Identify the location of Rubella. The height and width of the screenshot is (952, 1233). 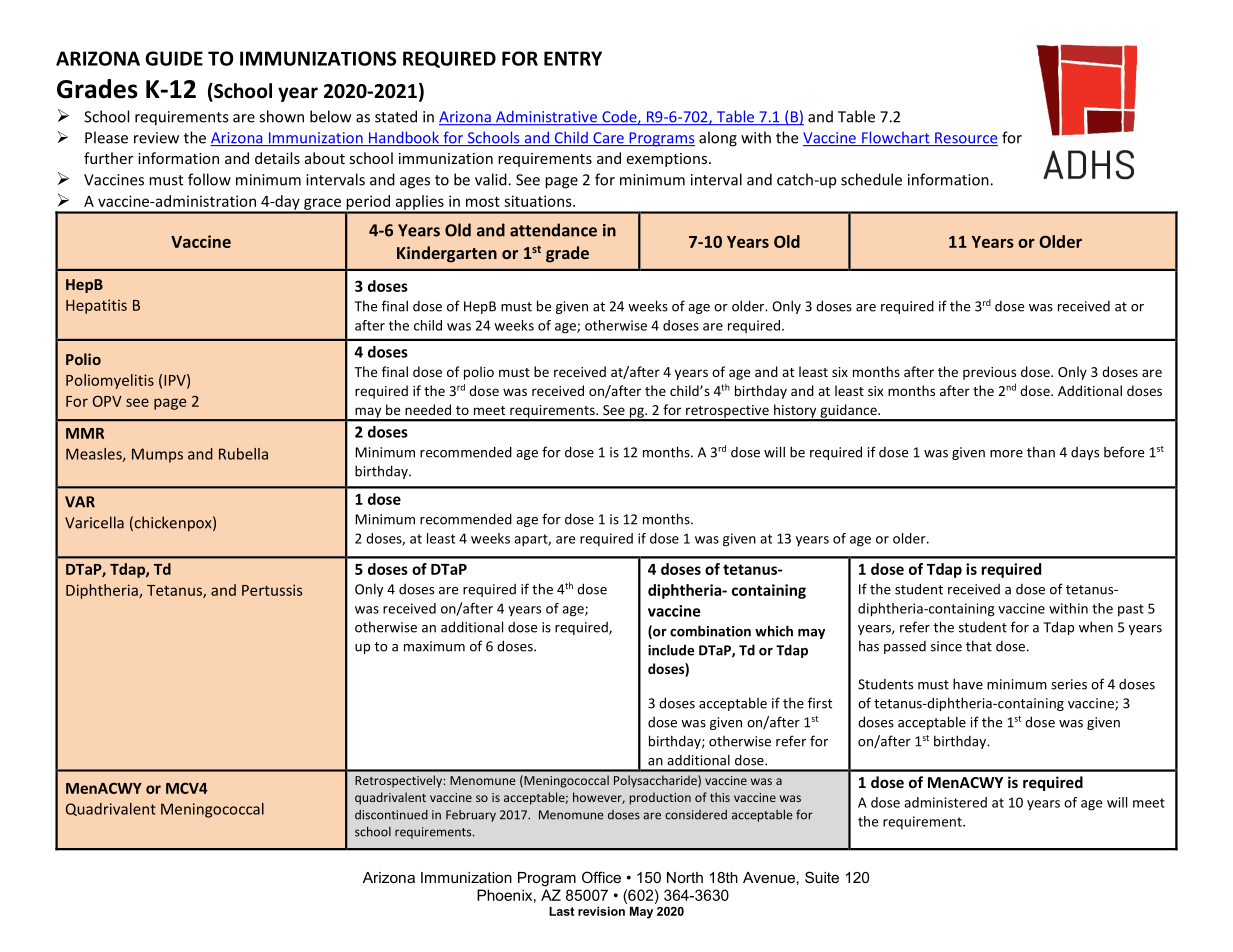
(243, 454).
